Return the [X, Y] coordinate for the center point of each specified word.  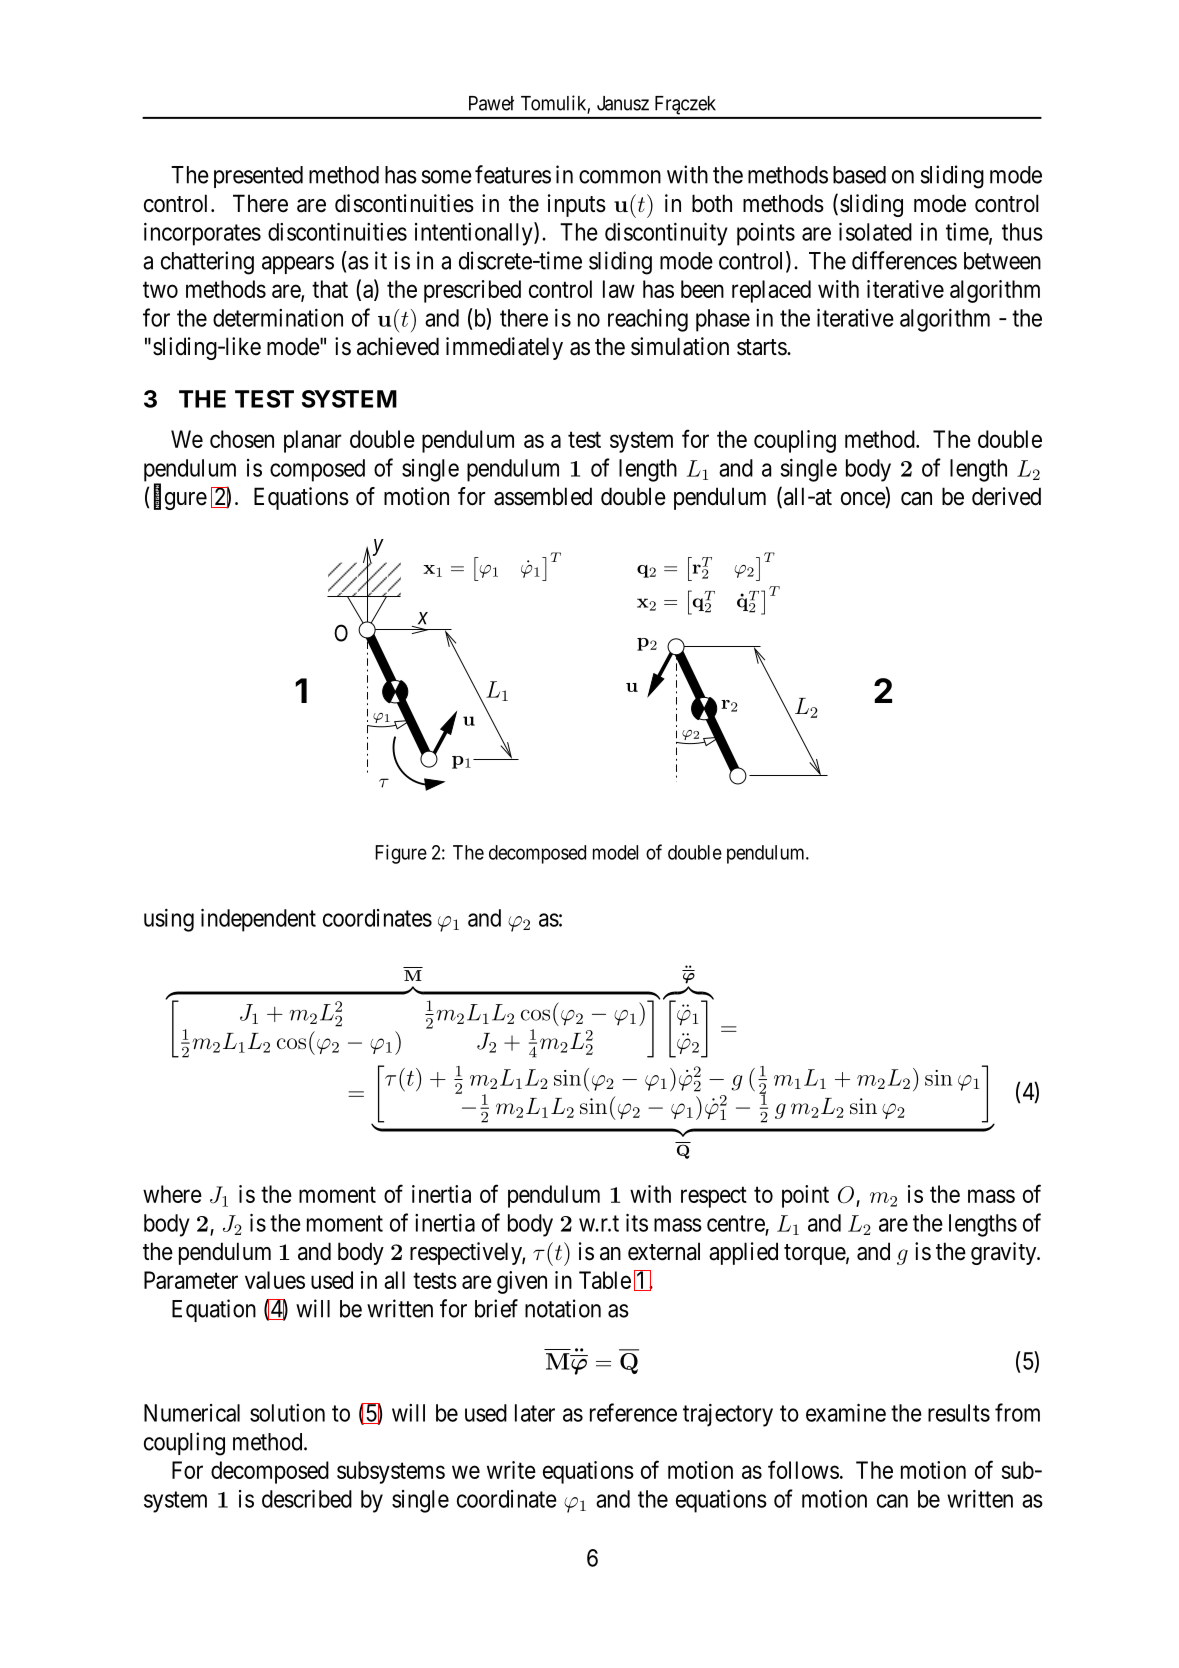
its [637, 1223]
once [863, 500]
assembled [543, 496]
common [620, 177]
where [172, 1194]
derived [1006, 496]
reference [633, 1412]
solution [287, 1413]
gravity [1005, 1253]
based [859, 175]
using [169, 920]
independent [258, 920]
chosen [242, 439]
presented [258, 177]
